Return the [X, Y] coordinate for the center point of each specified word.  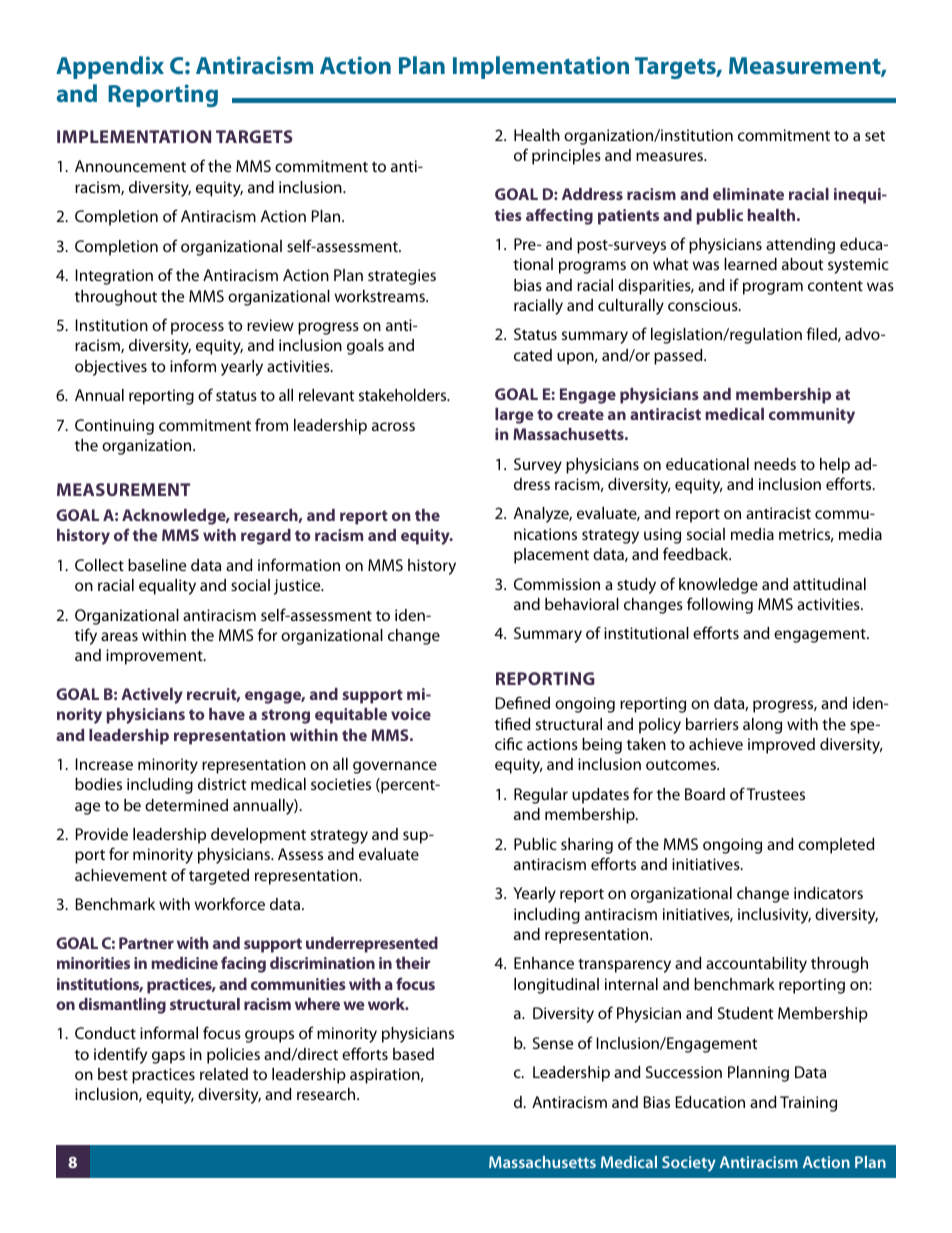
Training [808, 1104]
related [224, 1074]
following [720, 605]
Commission [557, 584]
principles [566, 157]
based [413, 1054]
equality [167, 587]
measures [671, 156]
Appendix [110, 67]
